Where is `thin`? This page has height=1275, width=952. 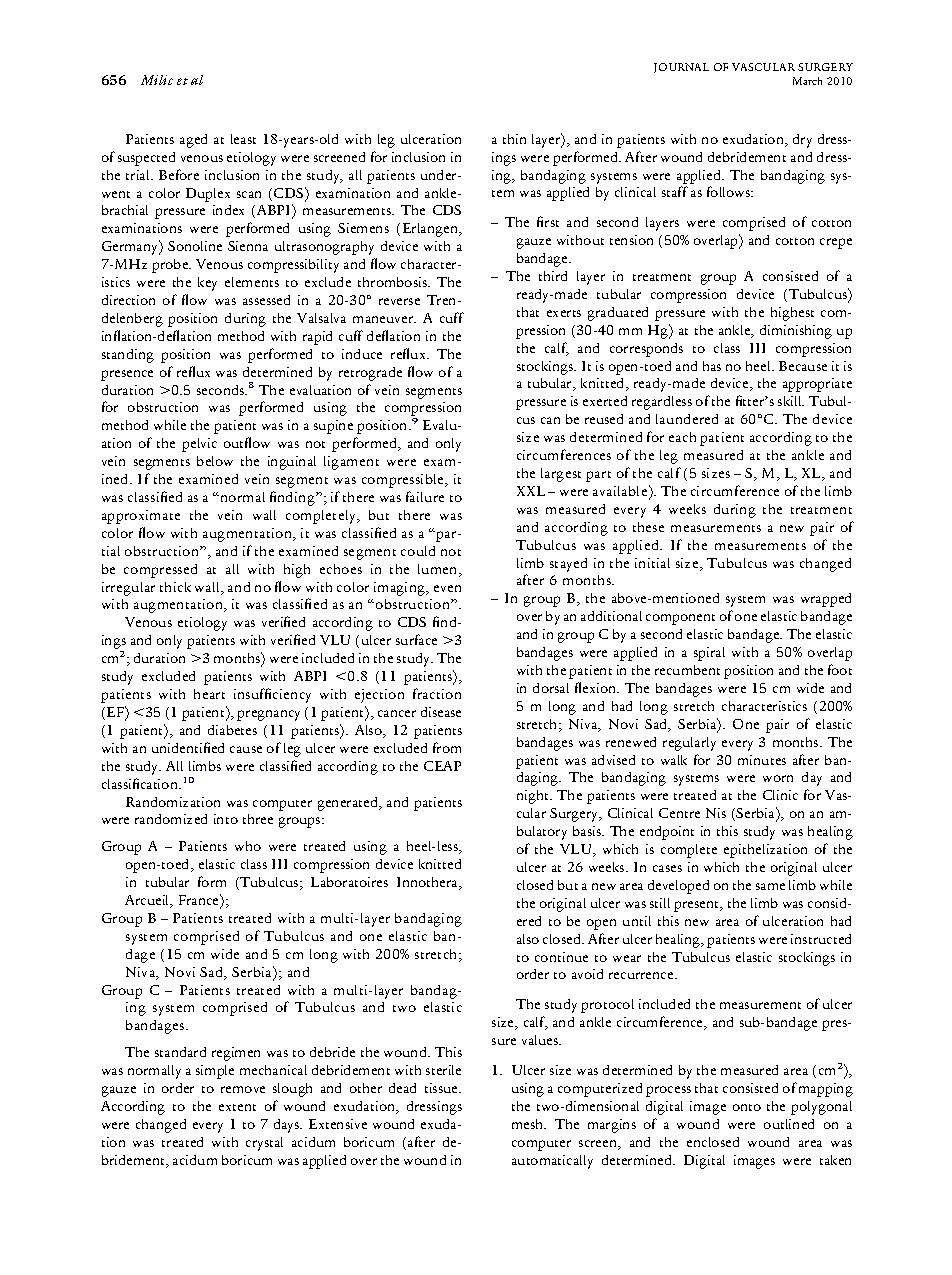 thin is located at coordinates (514, 139).
